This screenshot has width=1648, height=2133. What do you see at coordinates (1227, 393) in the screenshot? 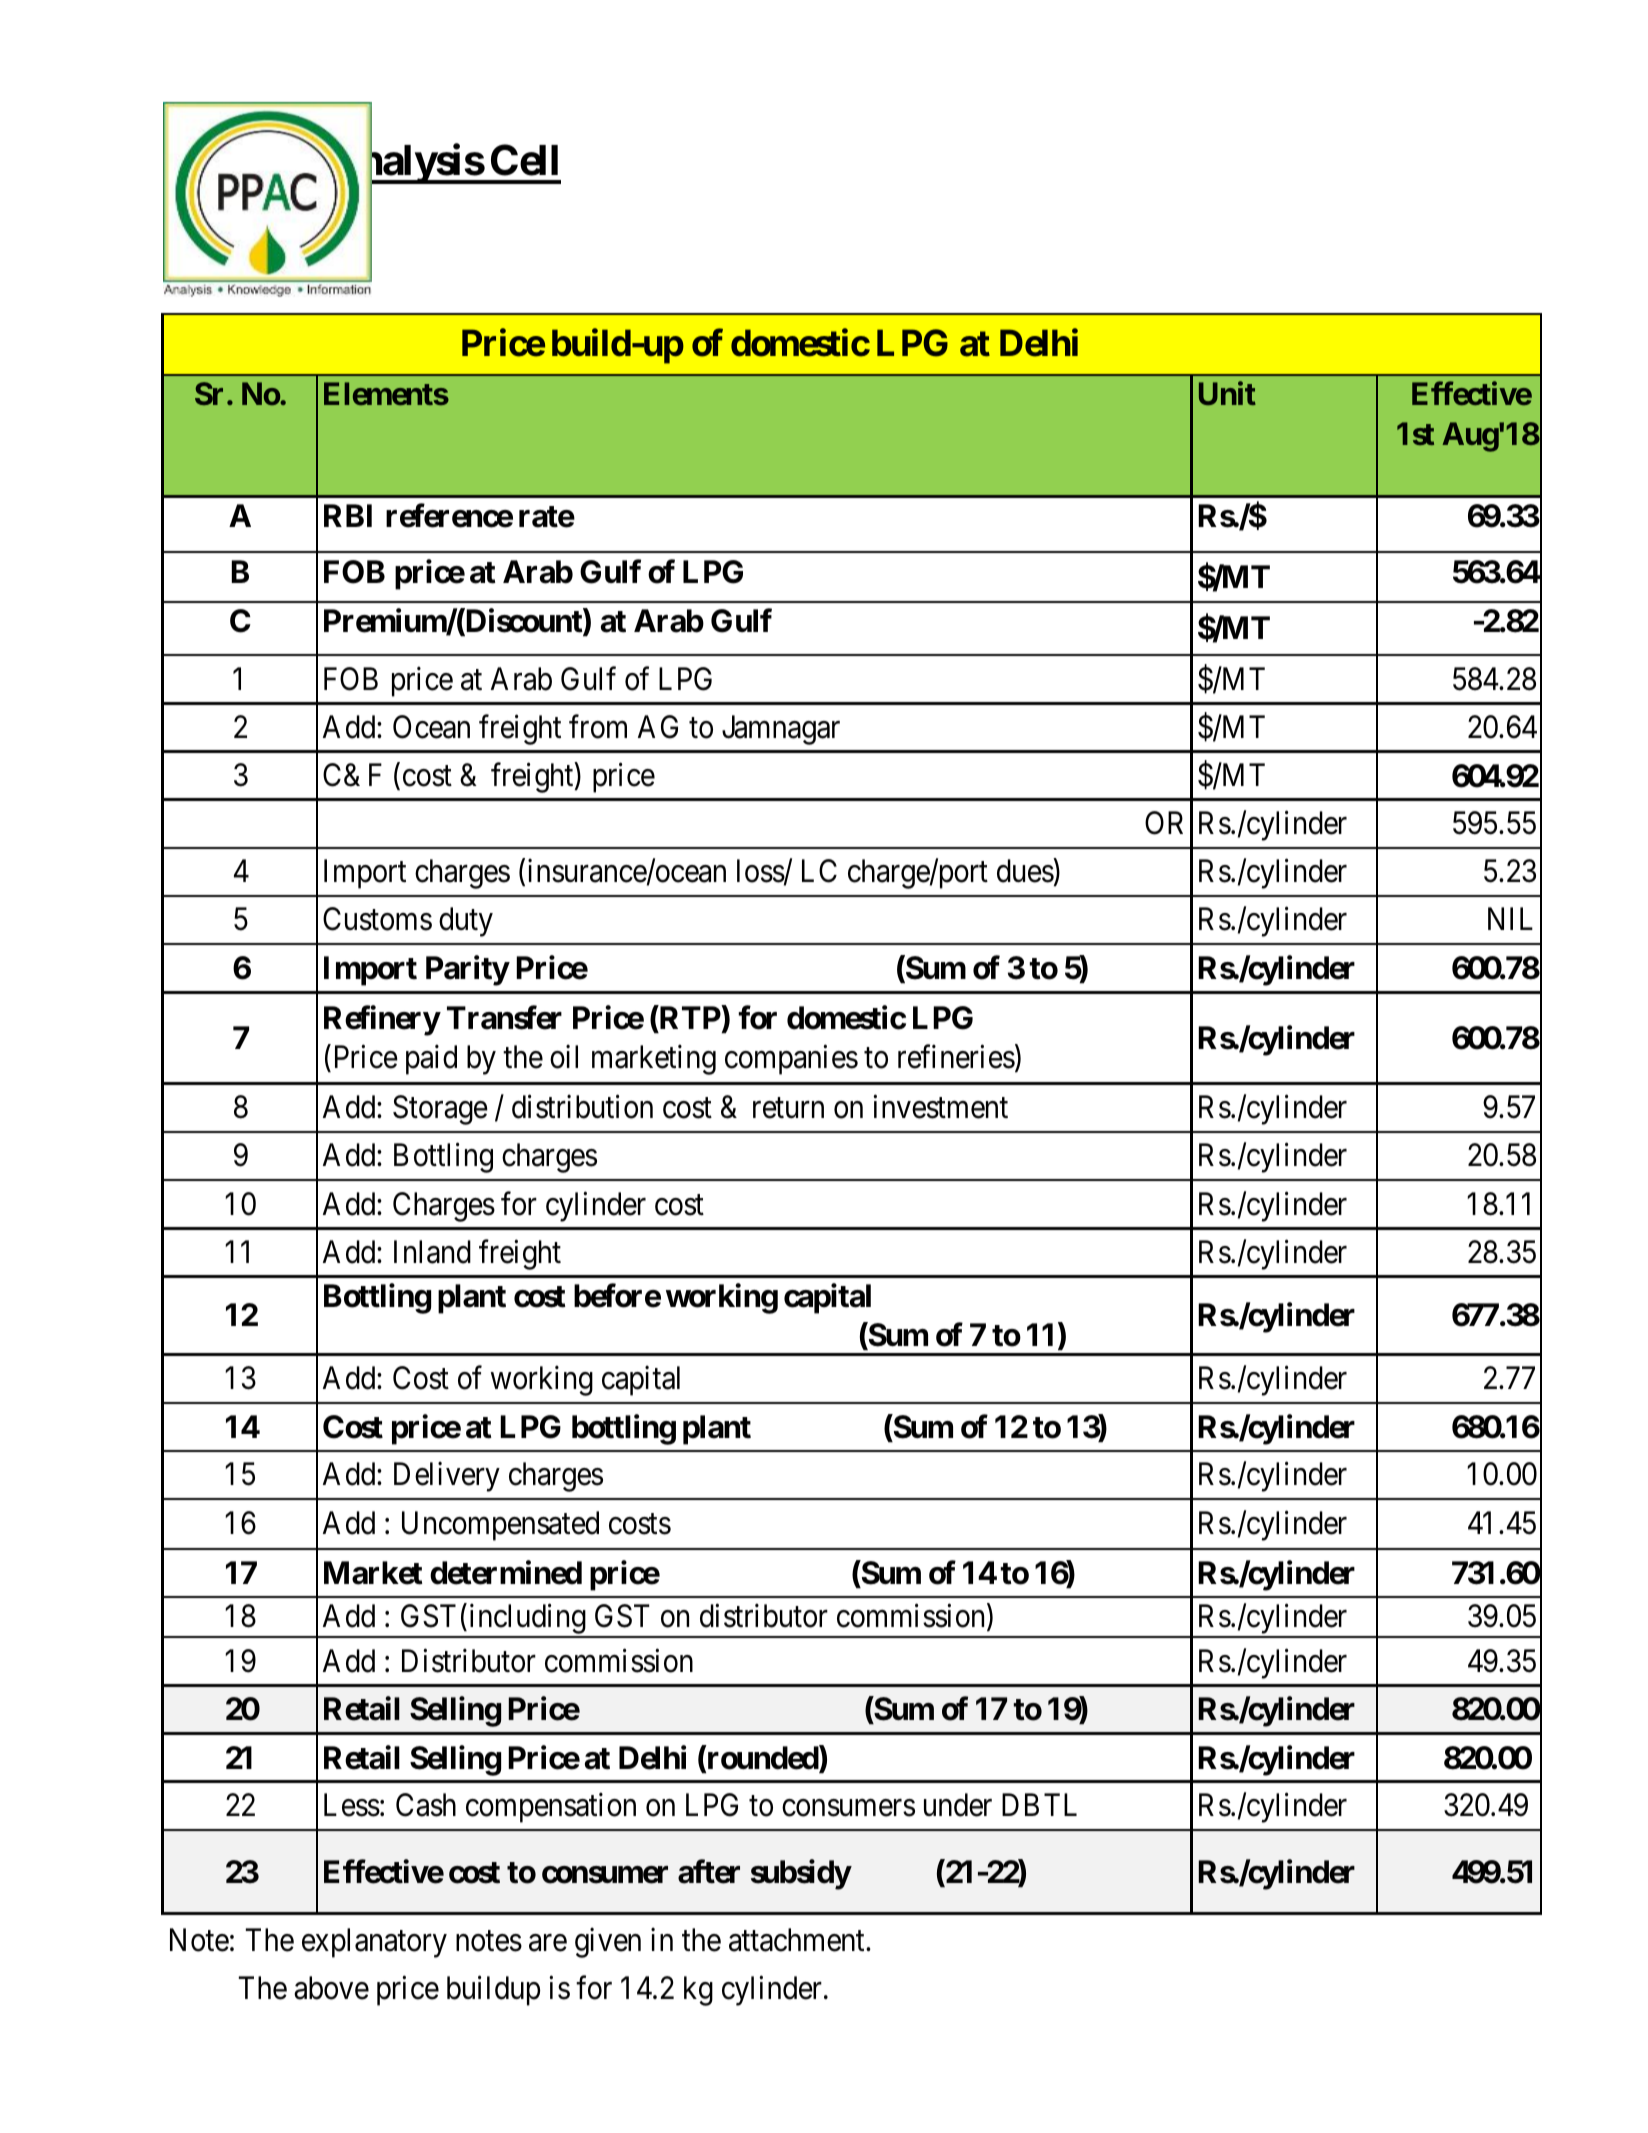
I see `Unit` at bounding box center [1227, 393].
